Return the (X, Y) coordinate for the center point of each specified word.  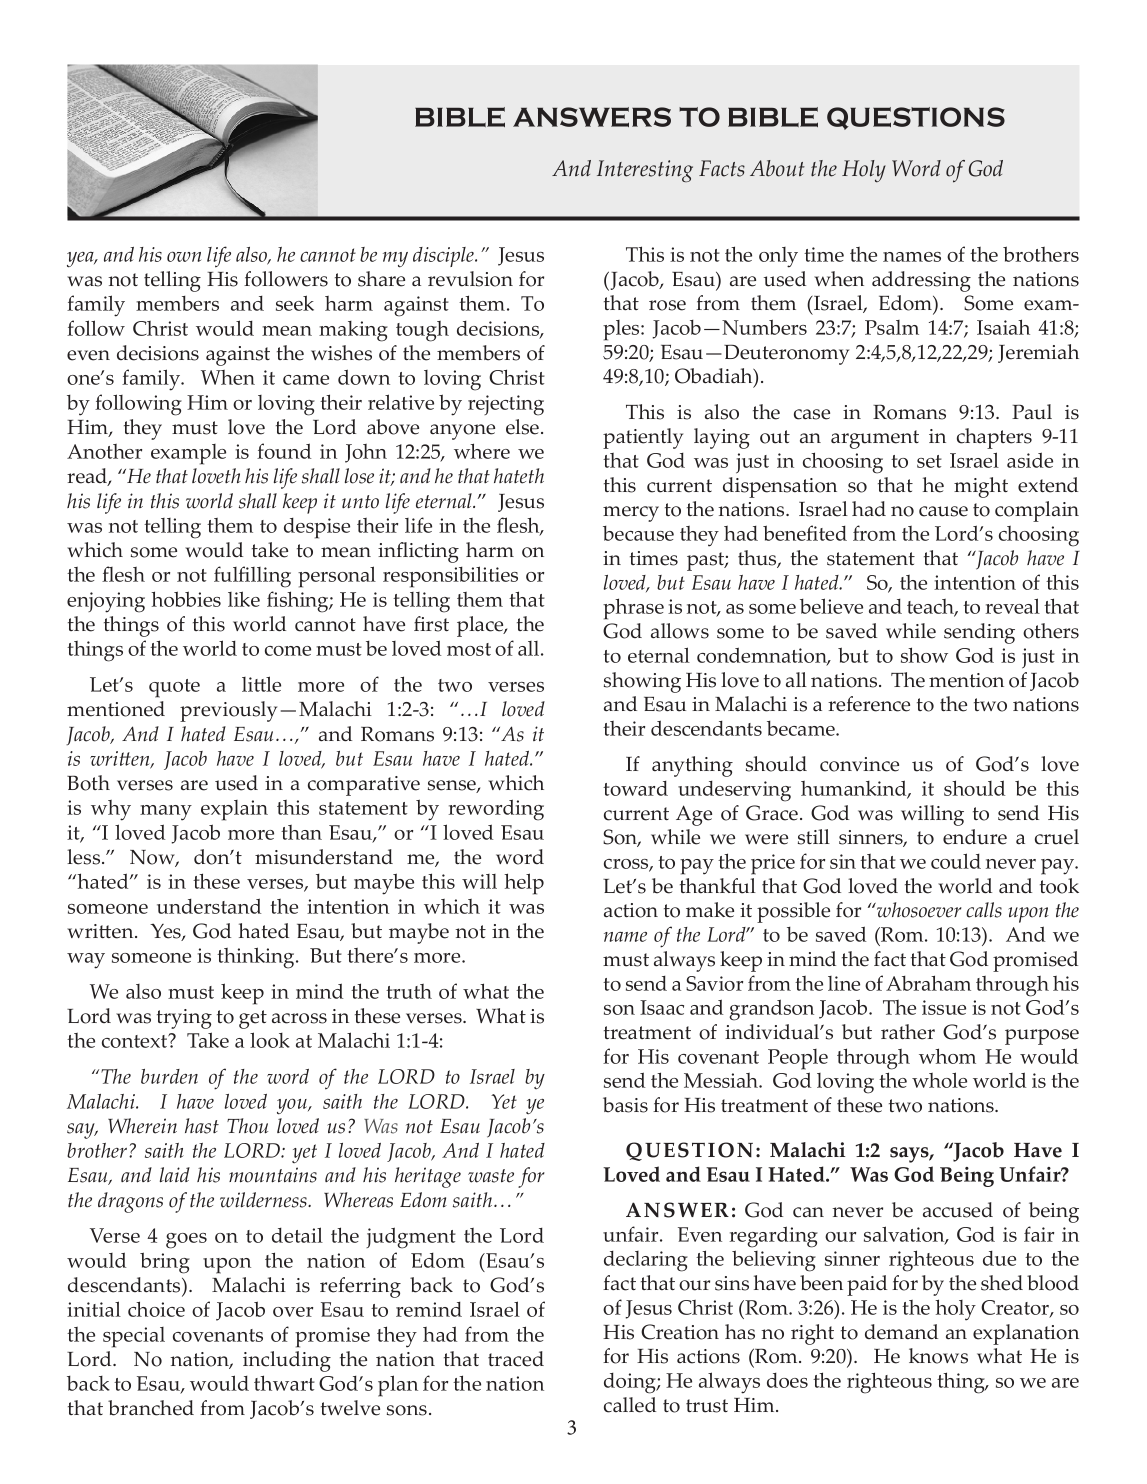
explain (234, 810)
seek (295, 303)
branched (151, 1408)
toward (635, 788)
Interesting (645, 171)
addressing (921, 281)
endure (975, 837)
